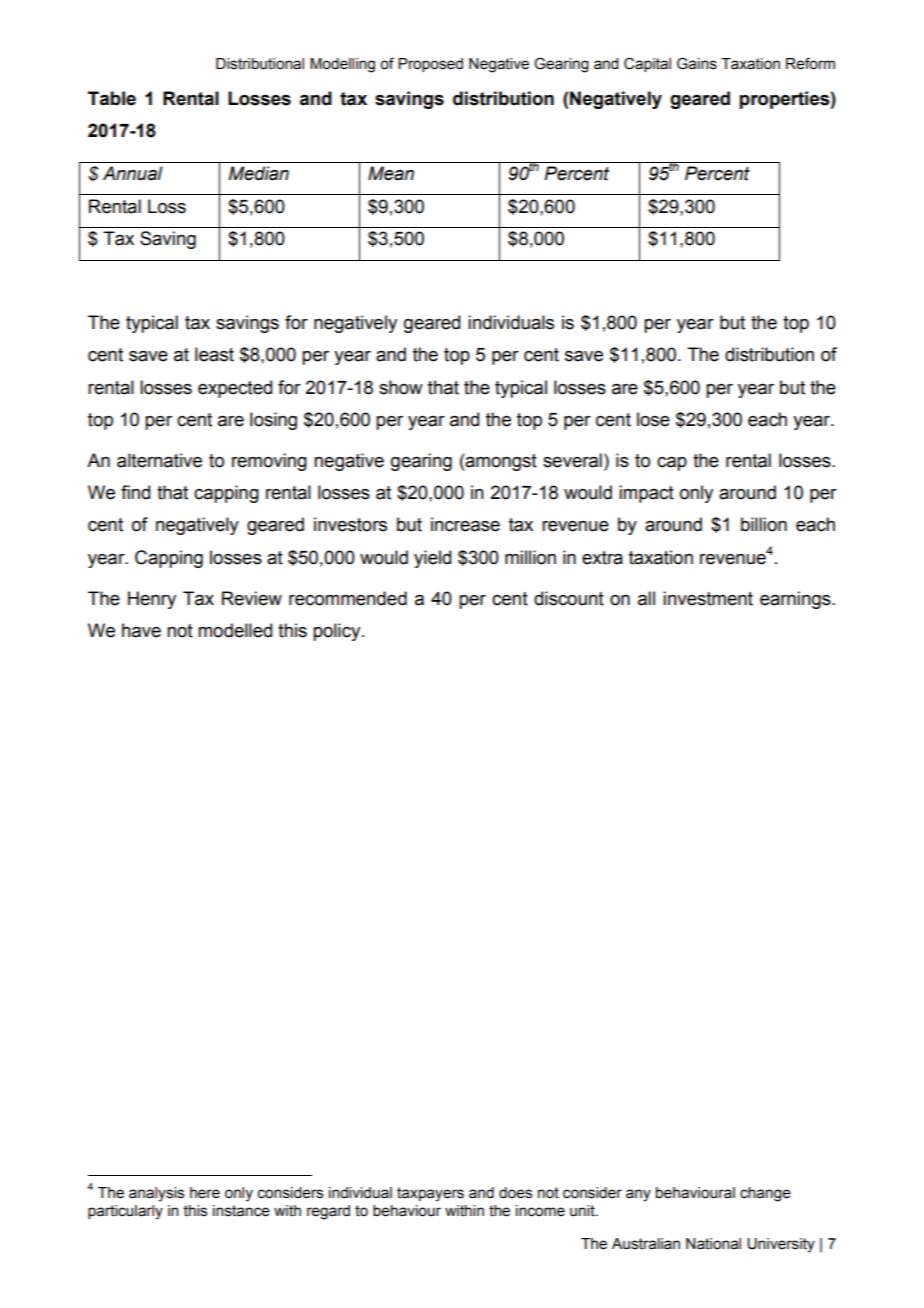 This screenshot has height=1308, width=924. I want to click on Proposed, so click(430, 65).
